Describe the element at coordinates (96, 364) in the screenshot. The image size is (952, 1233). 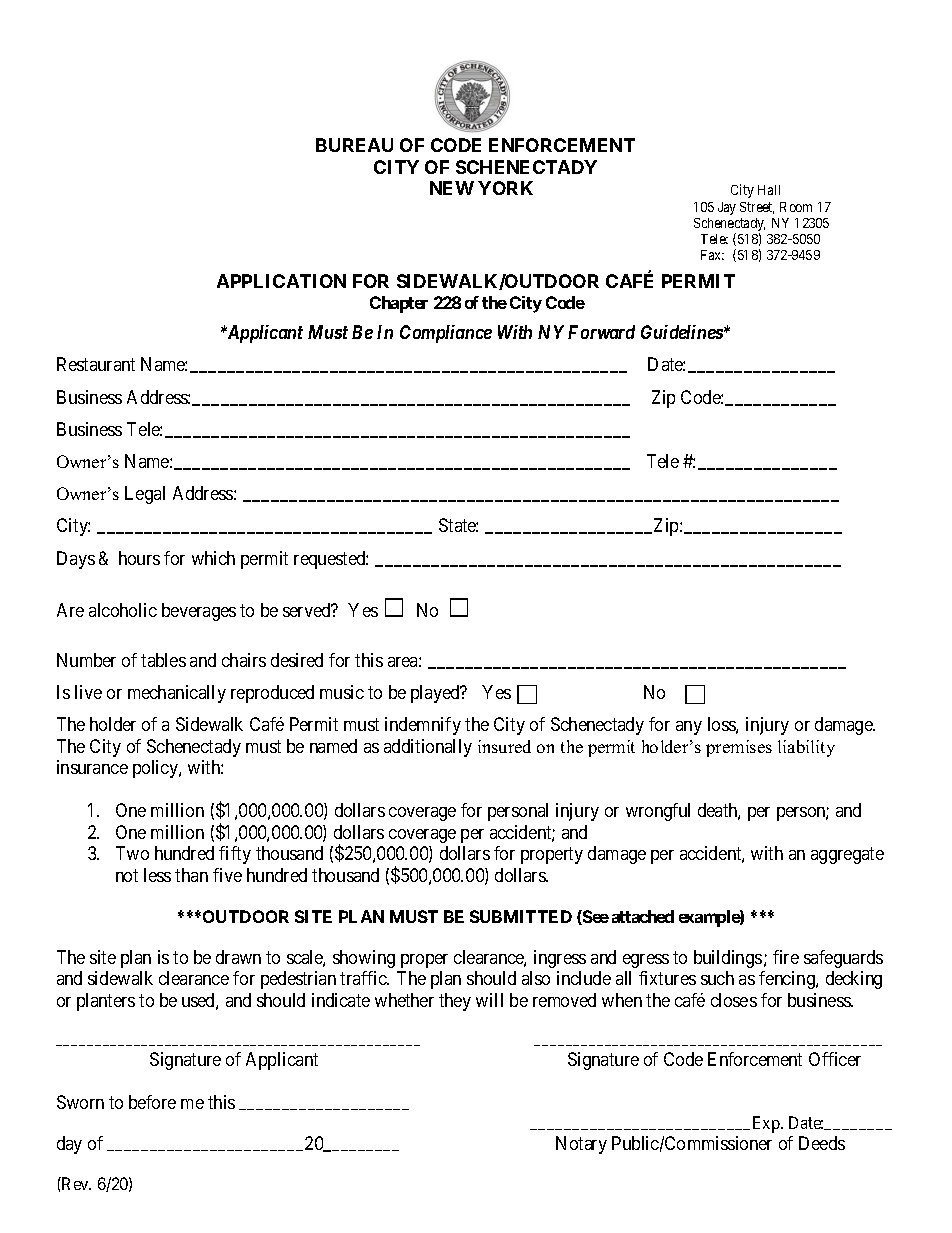
I see `Restaurant` at that location.
